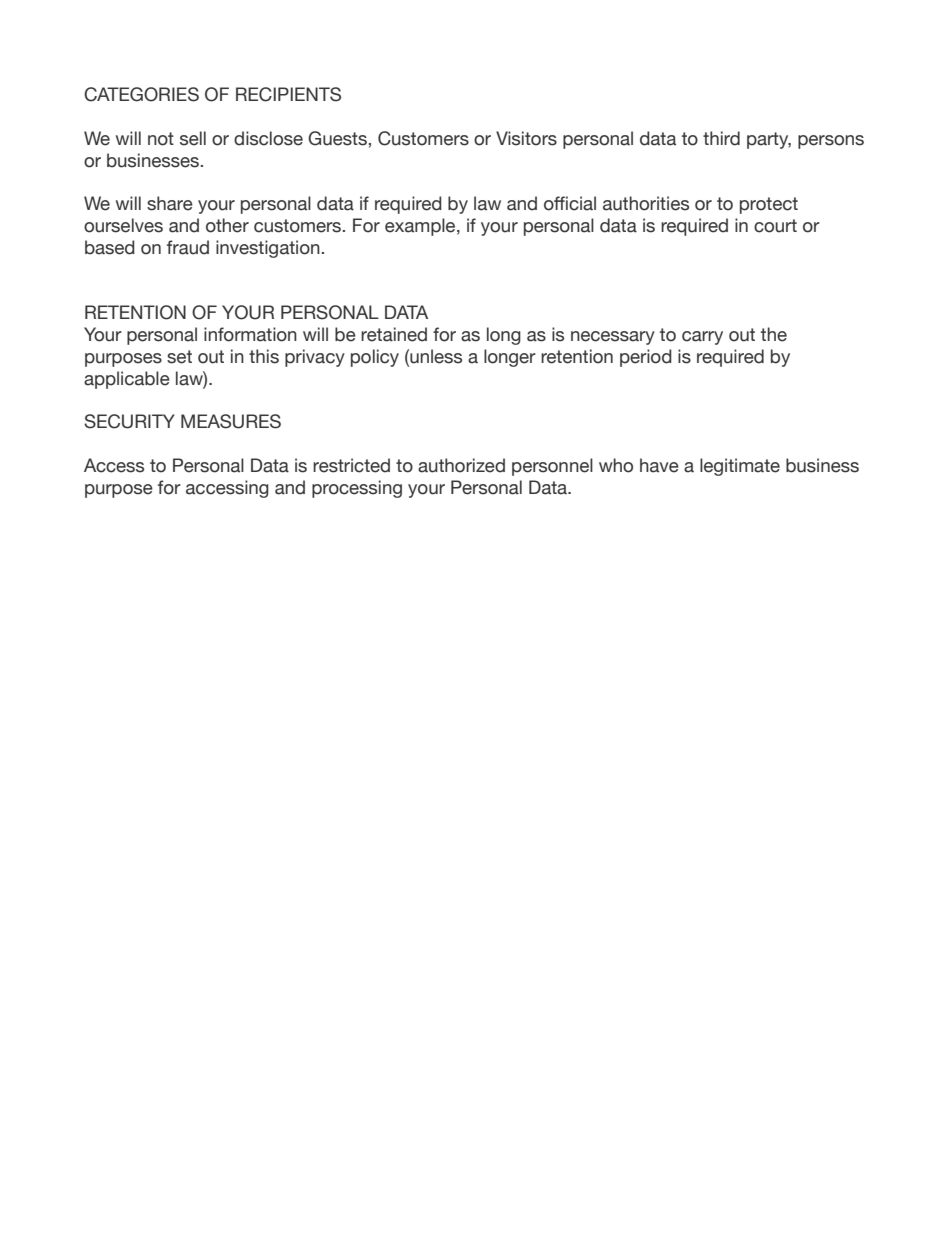 Image resolution: width=952 pixels, height=1233 pixels. What do you see at coordinates (375, 358) in the document?
I see `policy` at bounding box center [375, 358].
